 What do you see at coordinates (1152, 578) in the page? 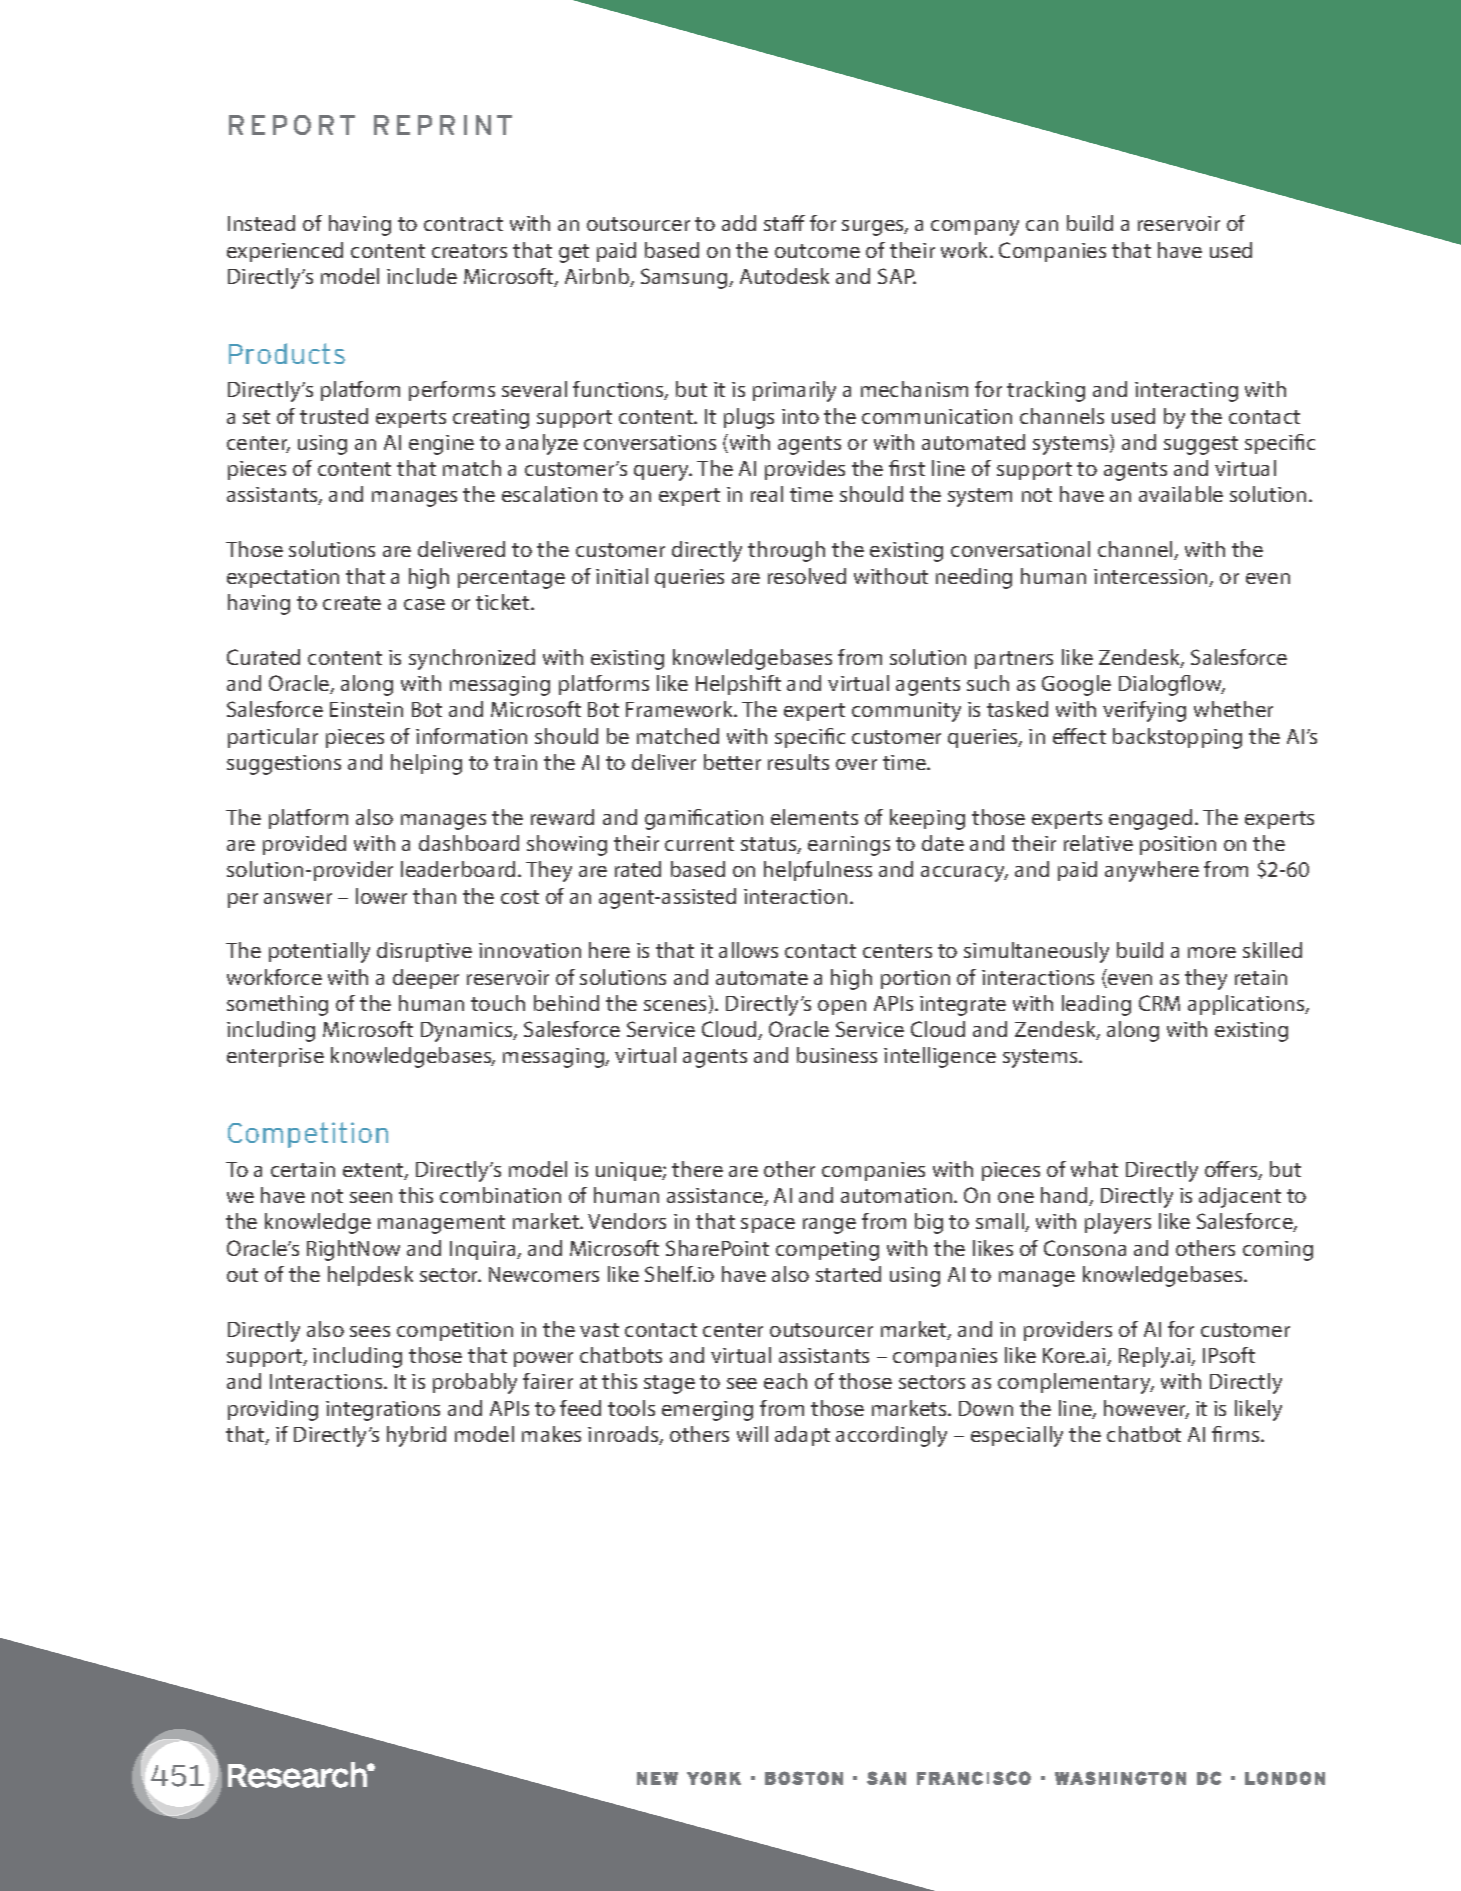
I see `intercession` at bounding box center [1152, 578].
